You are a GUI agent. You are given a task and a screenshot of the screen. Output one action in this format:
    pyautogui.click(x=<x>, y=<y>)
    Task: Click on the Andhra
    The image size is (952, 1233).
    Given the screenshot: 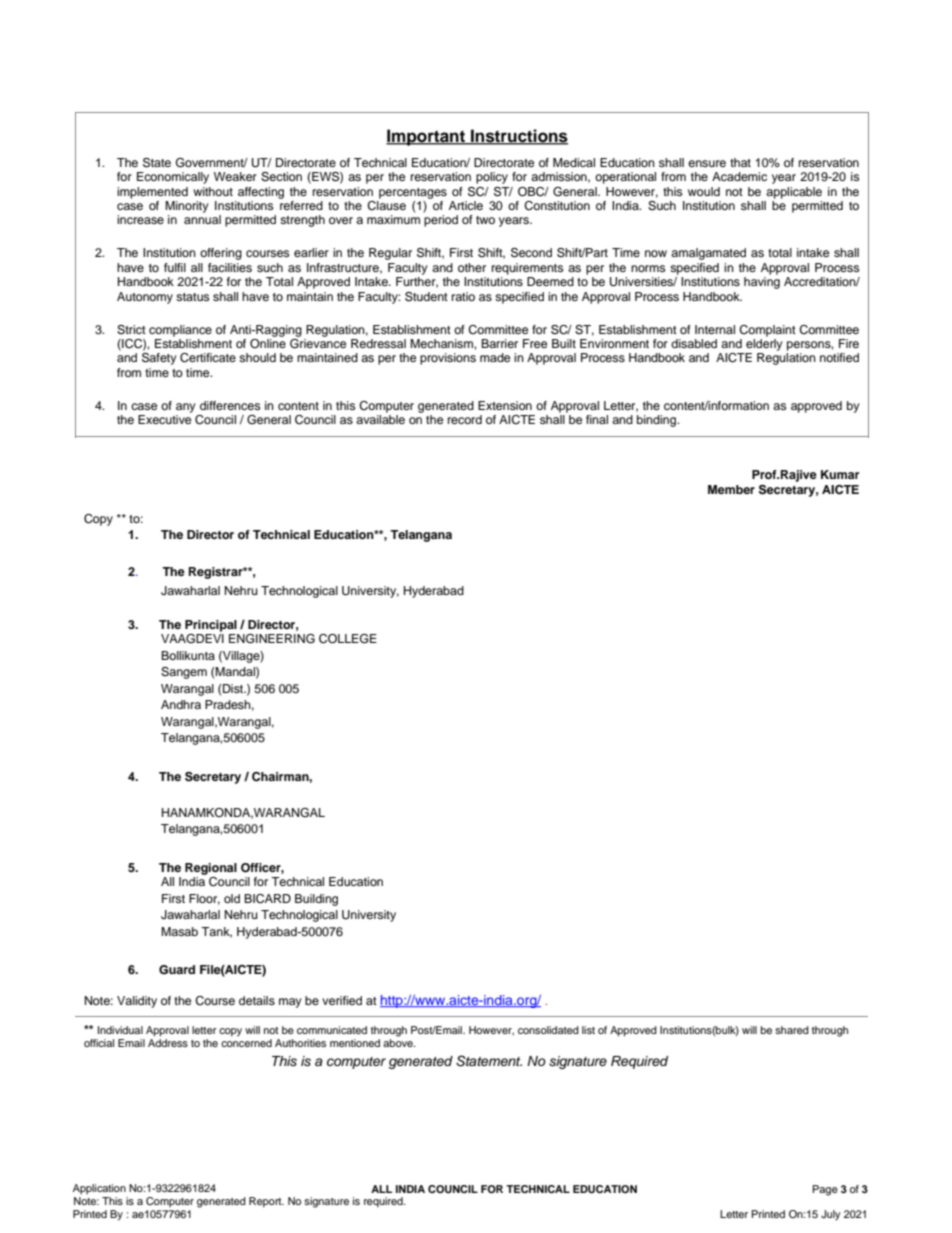 What is the action you would take?
    pyautogui.click(x=181, y=704)
